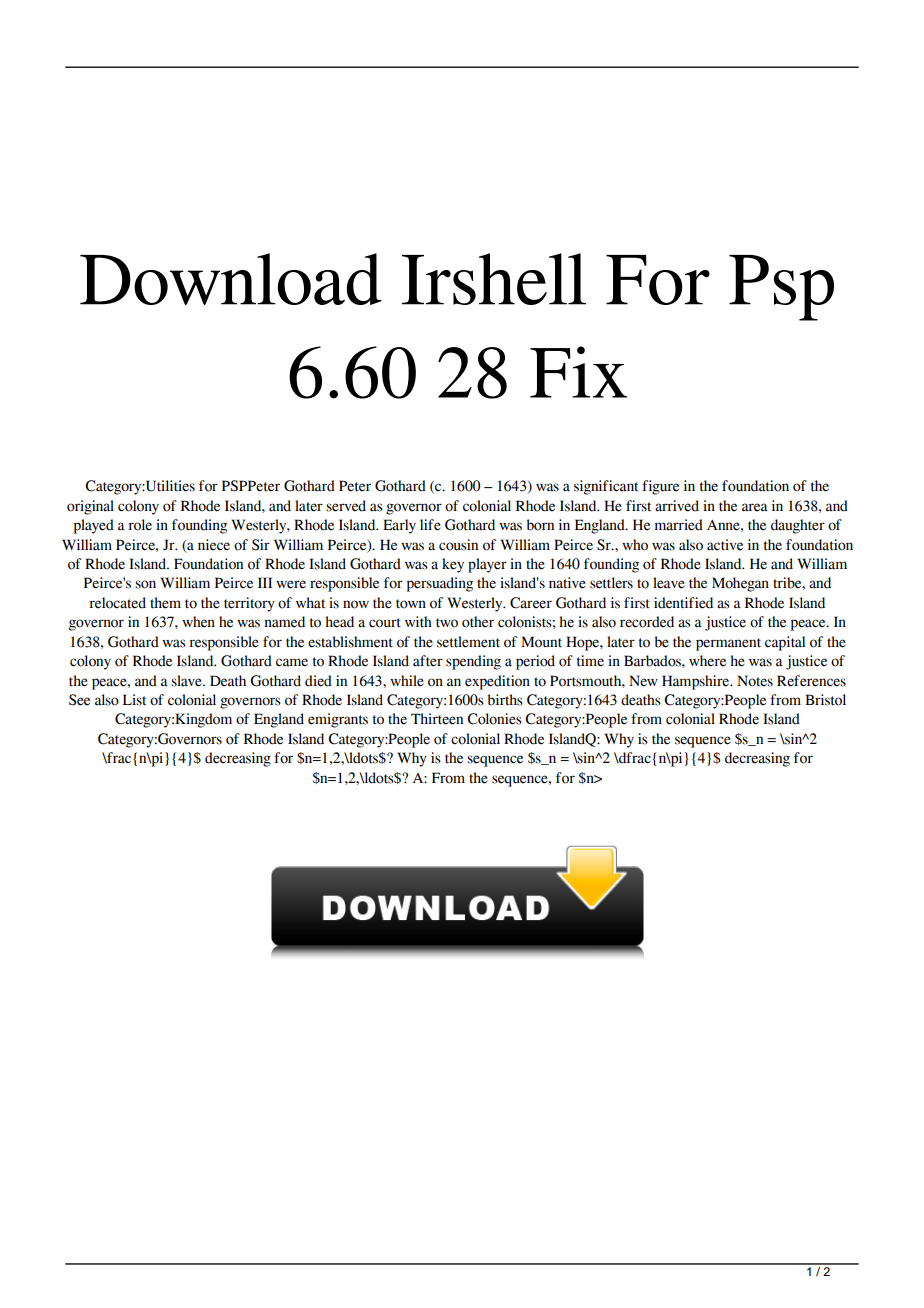 The image size is (924, 1308). I want to click on them, so click(165, 603).
